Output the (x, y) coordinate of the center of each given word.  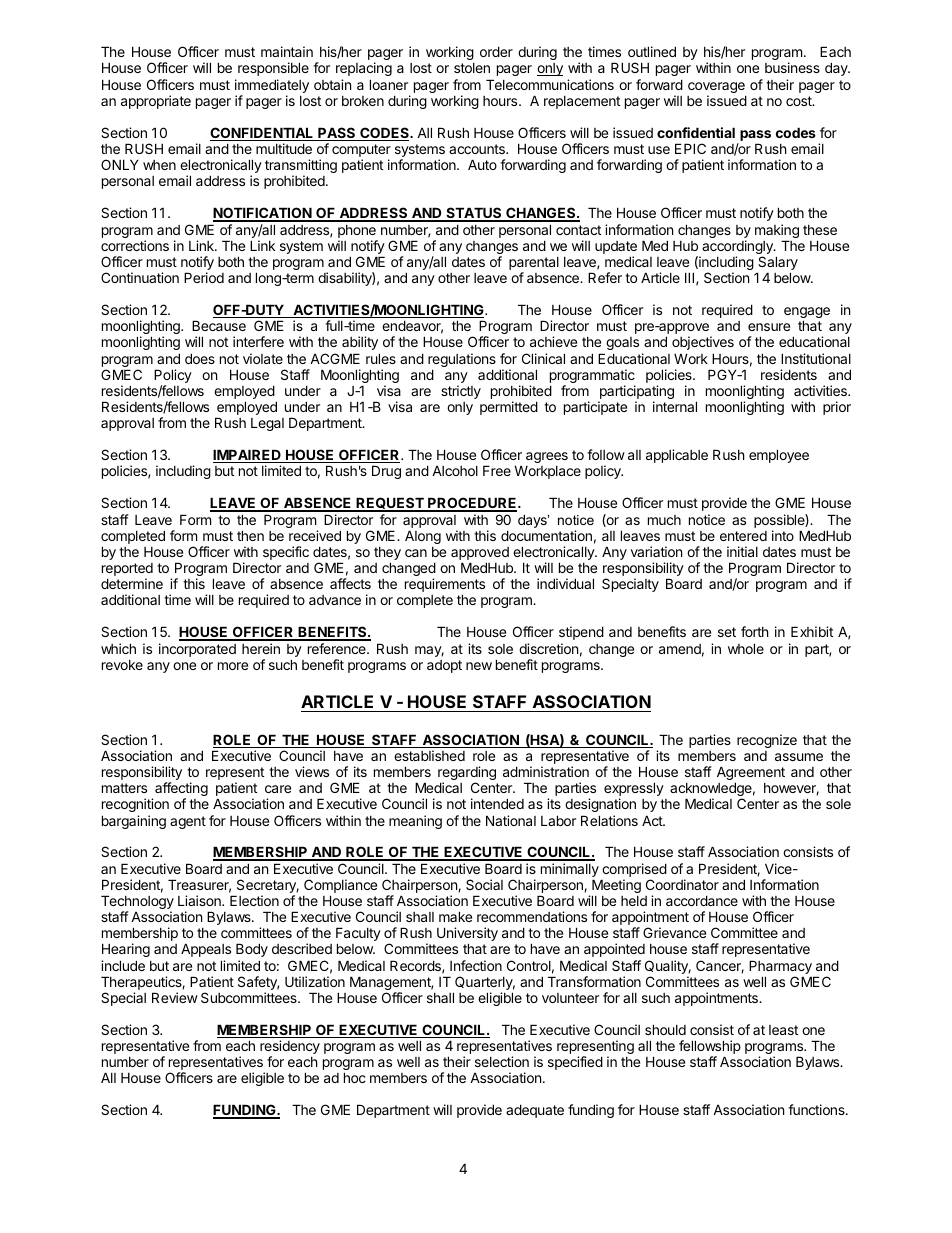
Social (484, 884)
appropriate (156, 102)
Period (204, 277)
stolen (472, 68)
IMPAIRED (248, 456)
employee (779, 456)
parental (534, 265)
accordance (702, 900)
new (479, 666)
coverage (717, 89)
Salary (777, 264)
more (233, 666)
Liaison (200, 900)
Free (497, 470)
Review (175, 997)
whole (746, 648)
